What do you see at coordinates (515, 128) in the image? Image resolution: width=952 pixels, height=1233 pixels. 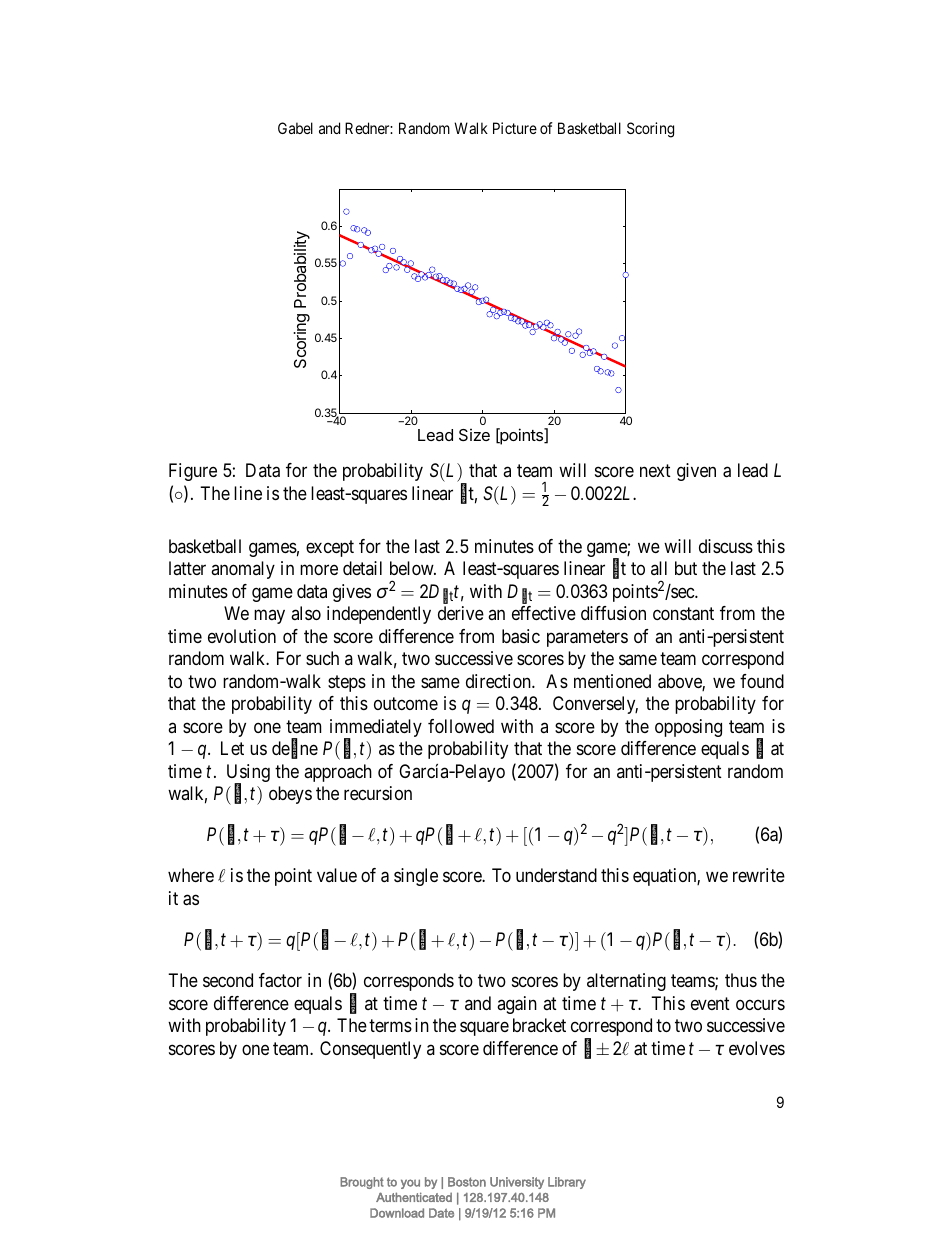 I see `Picture` at bounding box center [515, 128].
